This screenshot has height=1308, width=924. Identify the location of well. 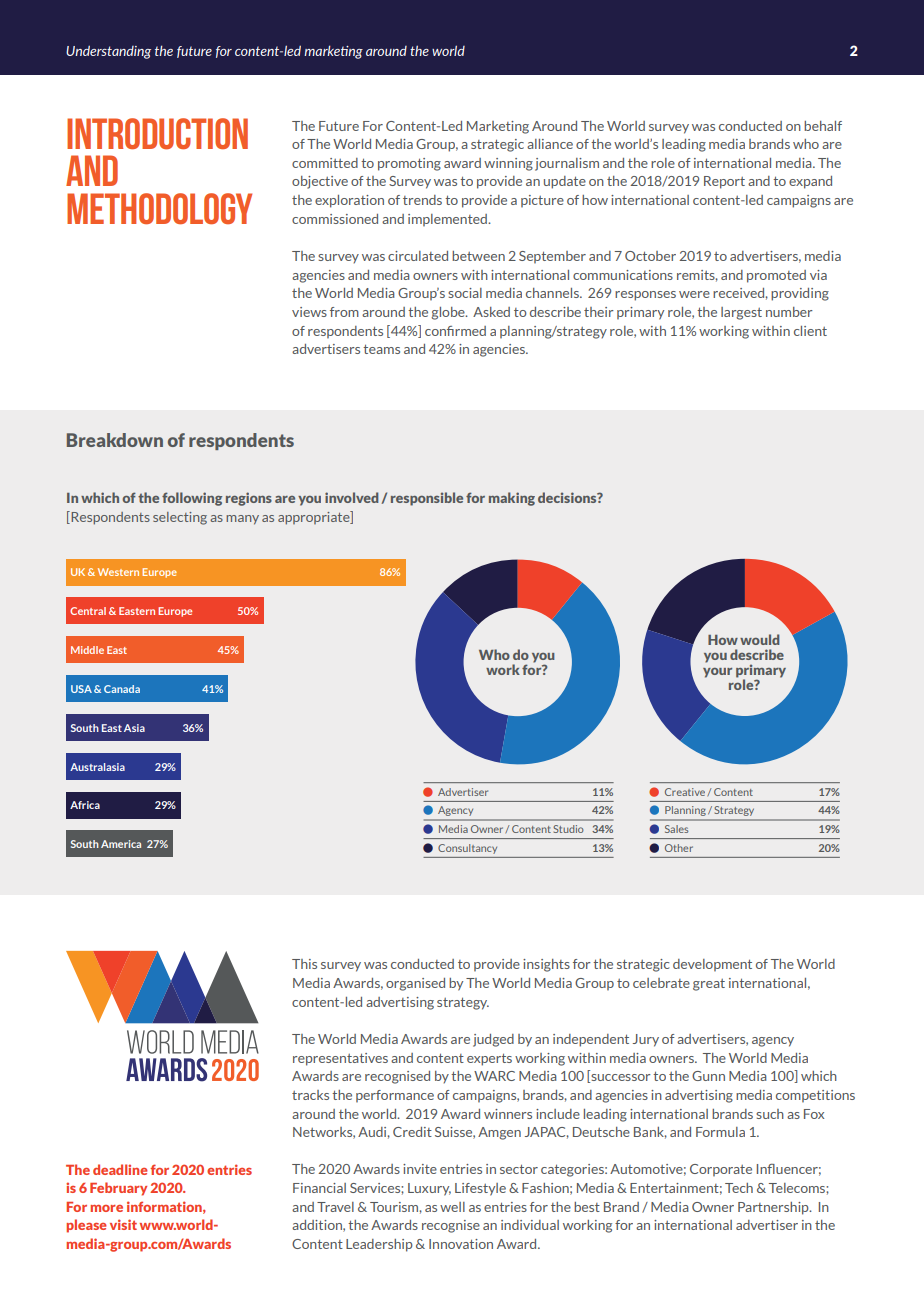
(452, 1207).
